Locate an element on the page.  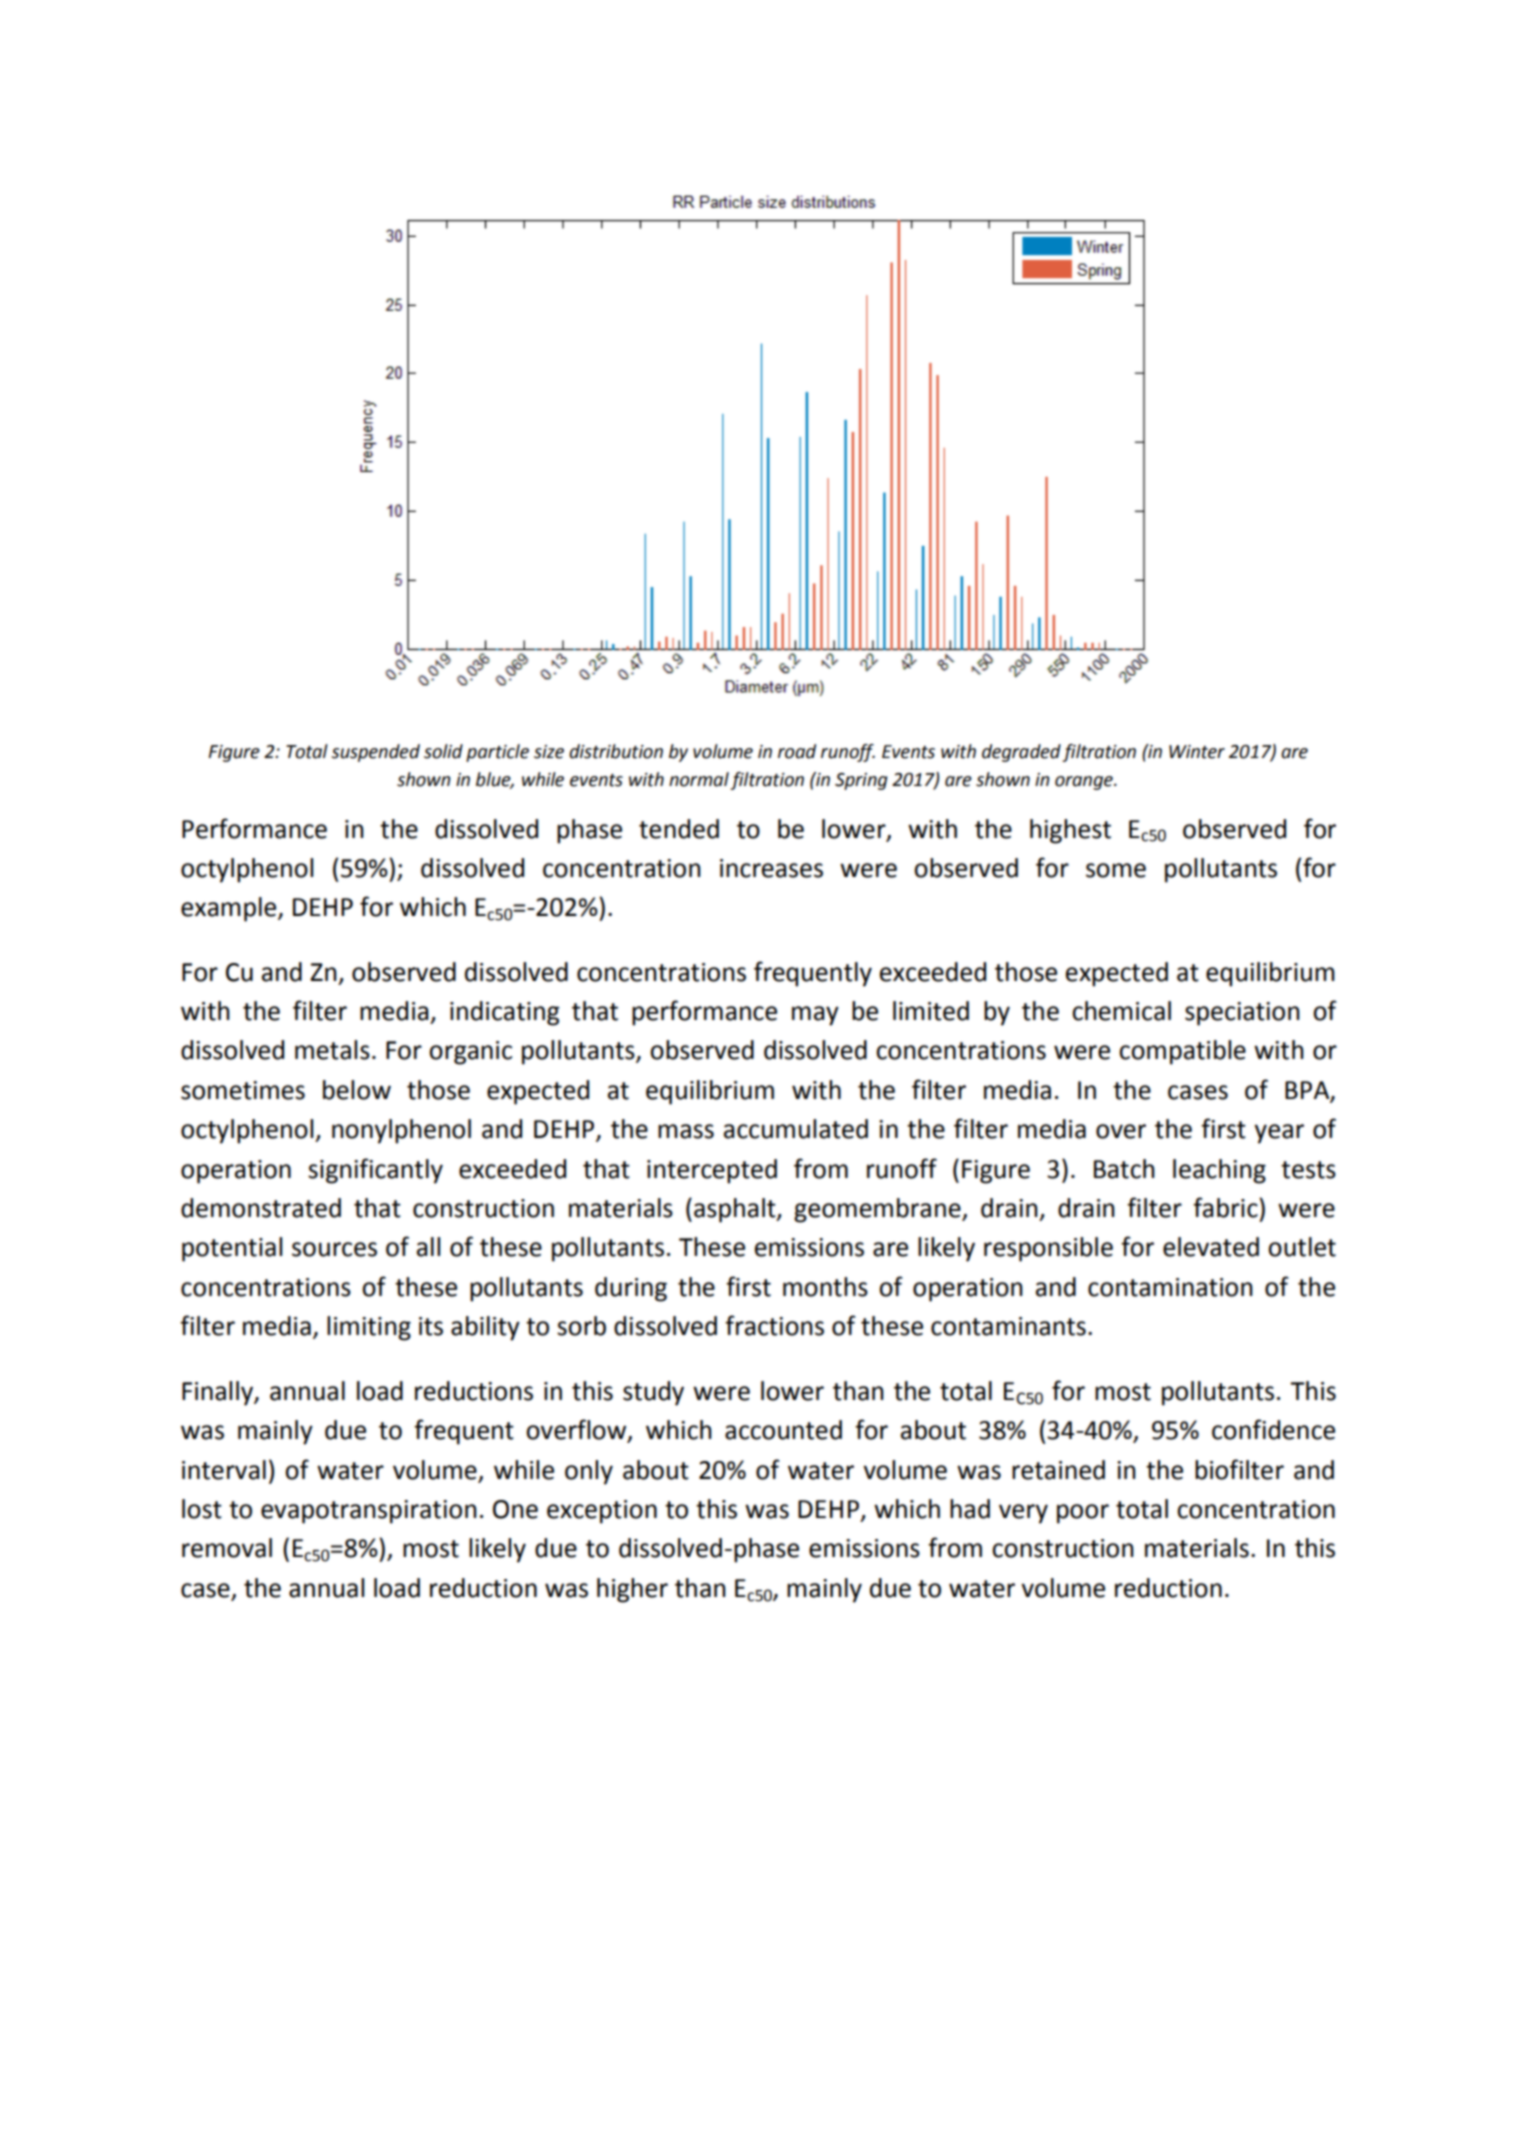
chemical is located at coordinates (1121, 1011).
